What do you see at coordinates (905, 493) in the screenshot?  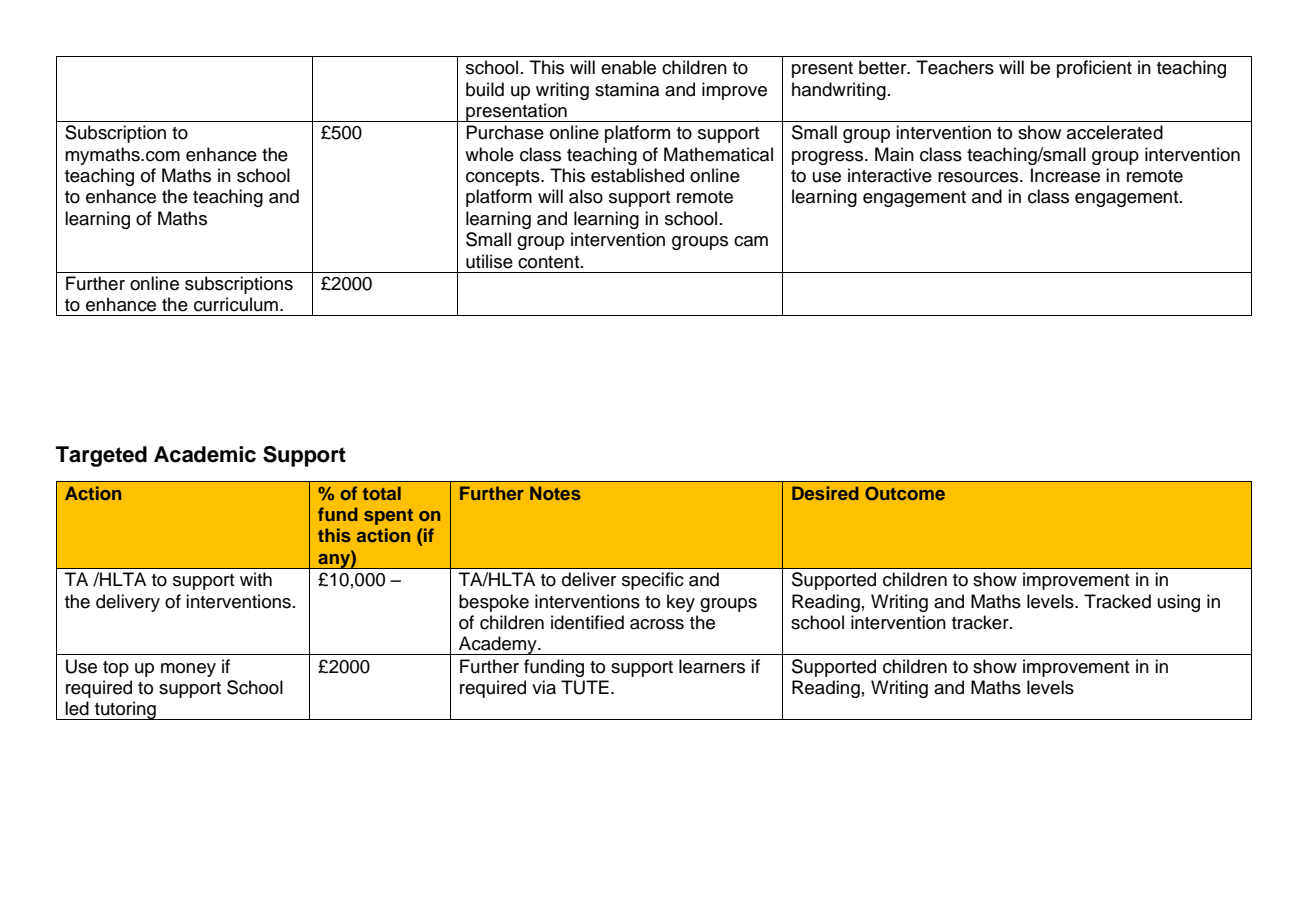 I see `Outcome` at bounding box center [905, 493].
